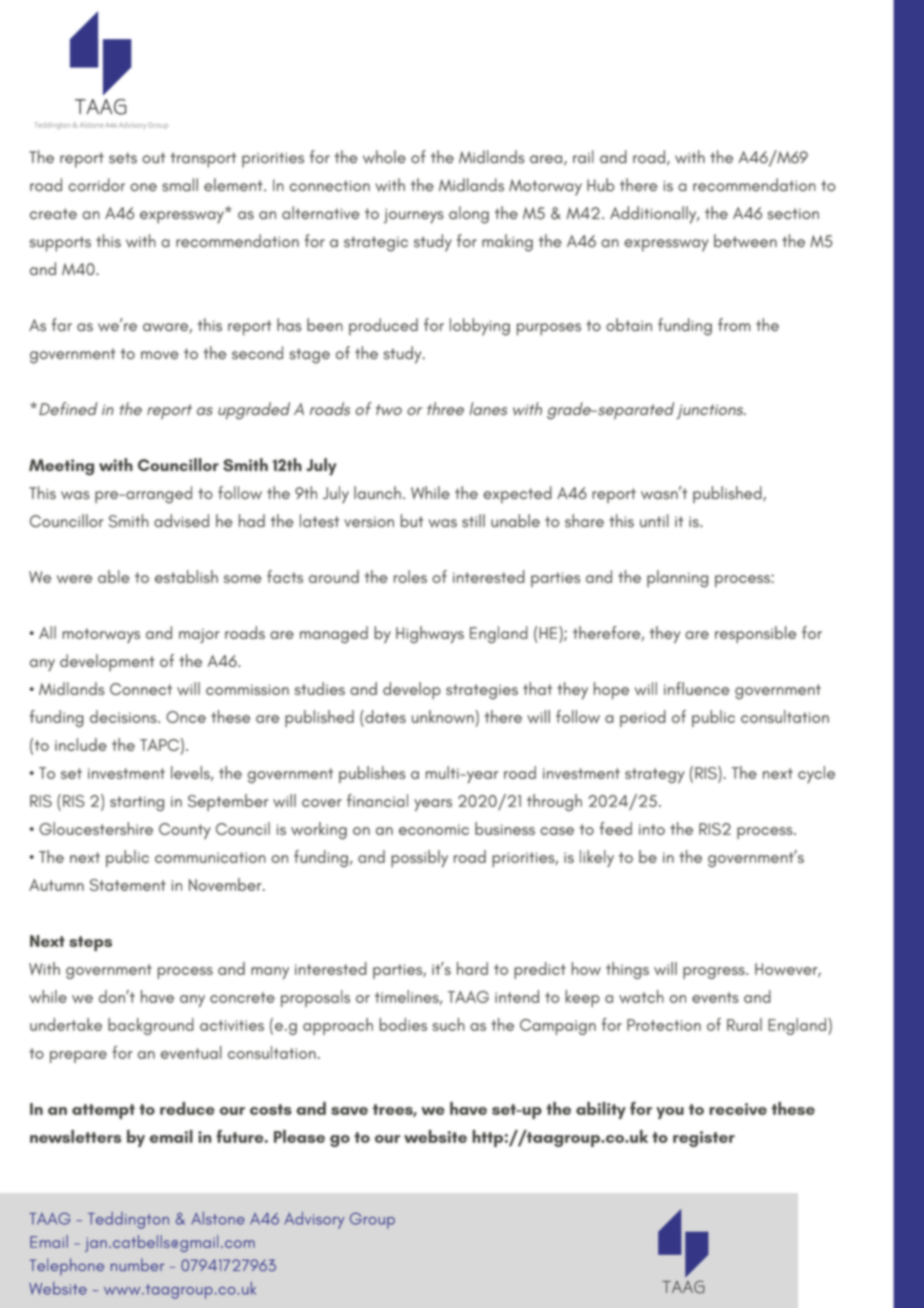  What do you see at coordinates (697, 688) in the screenshot?
I see `influence` at bounding box center [697, 688].
